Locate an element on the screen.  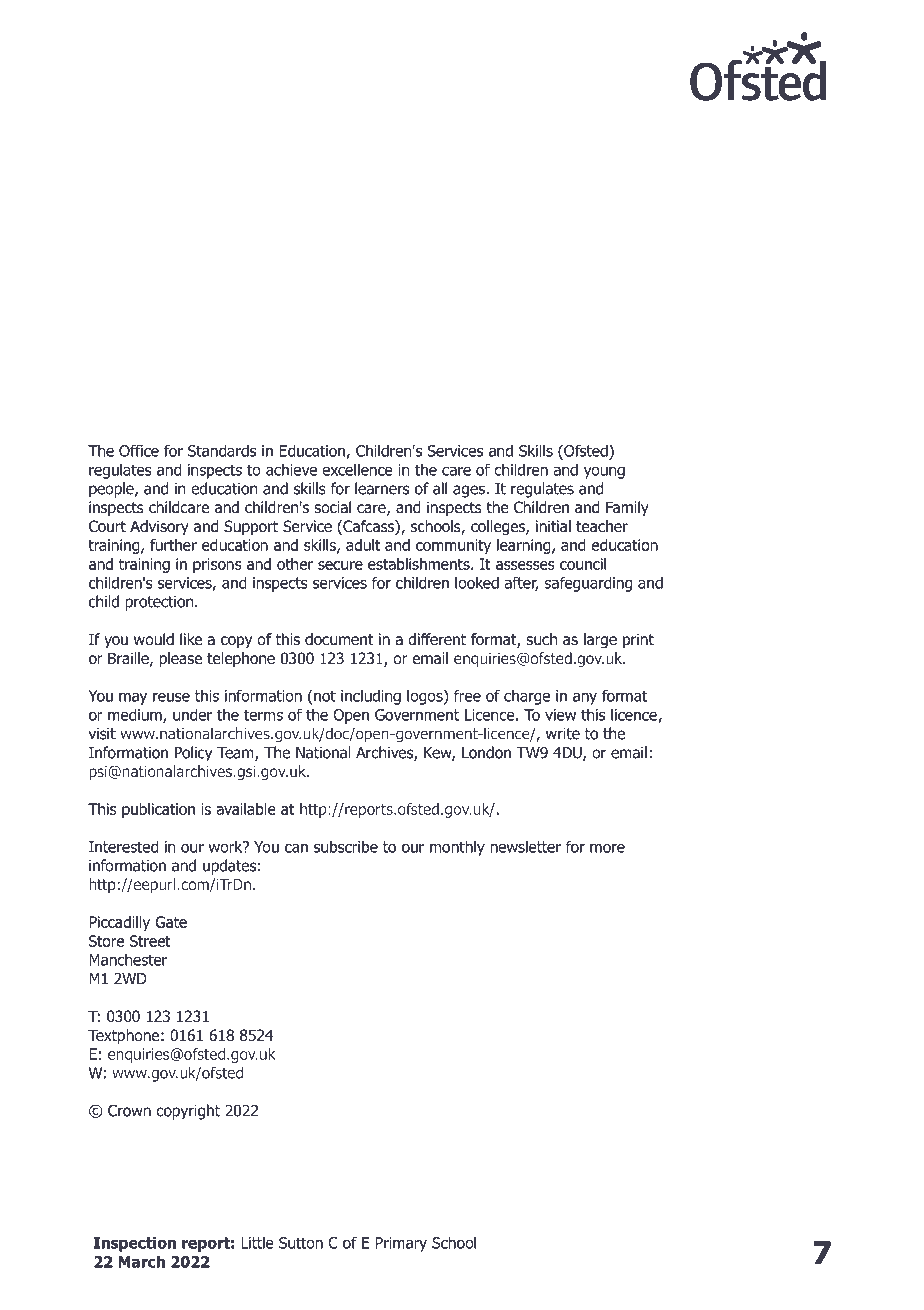
Office is located at coordinates (139, 450).
